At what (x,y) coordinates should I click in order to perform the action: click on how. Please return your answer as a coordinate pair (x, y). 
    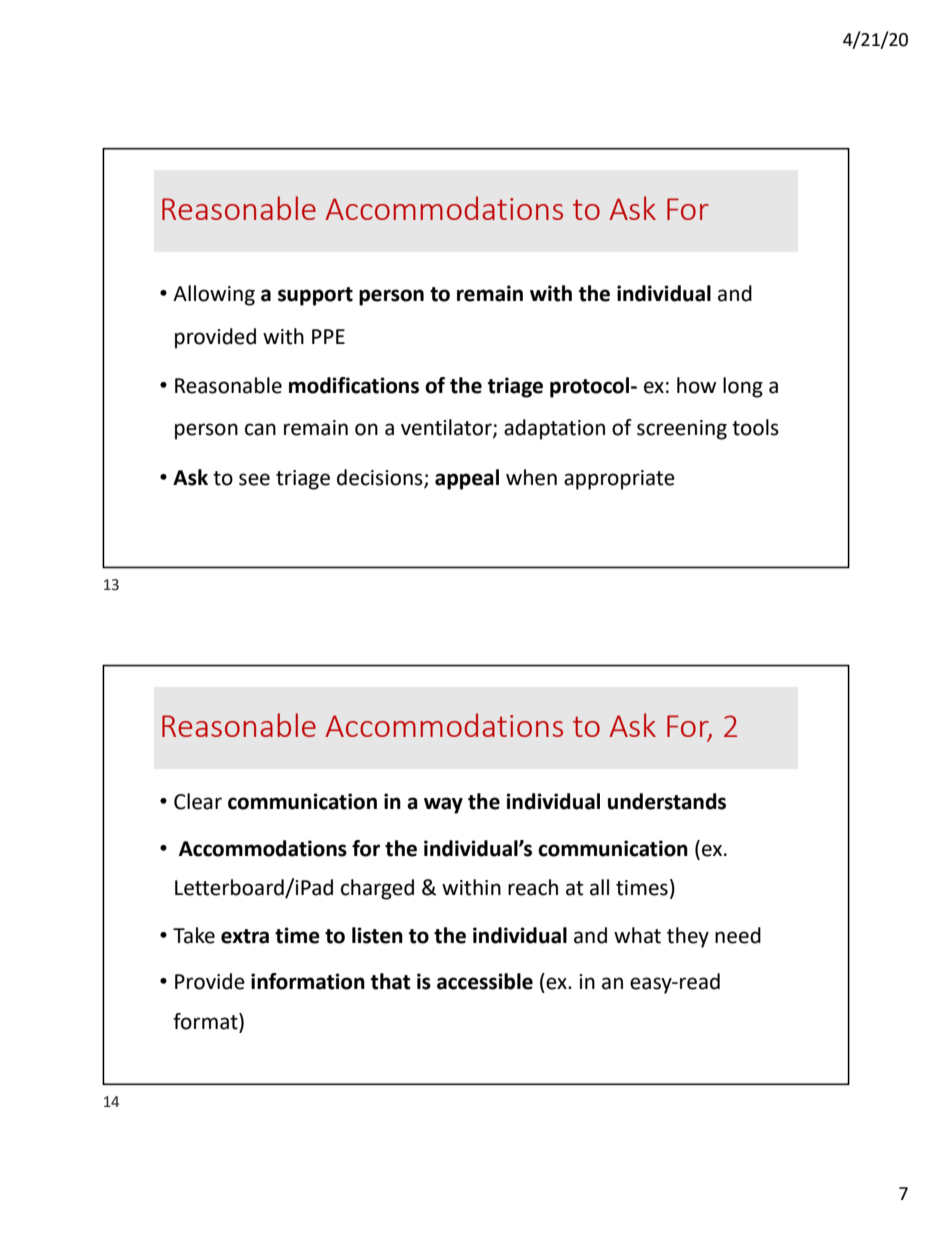
    Looking at the image, I should click on (696, 385).
